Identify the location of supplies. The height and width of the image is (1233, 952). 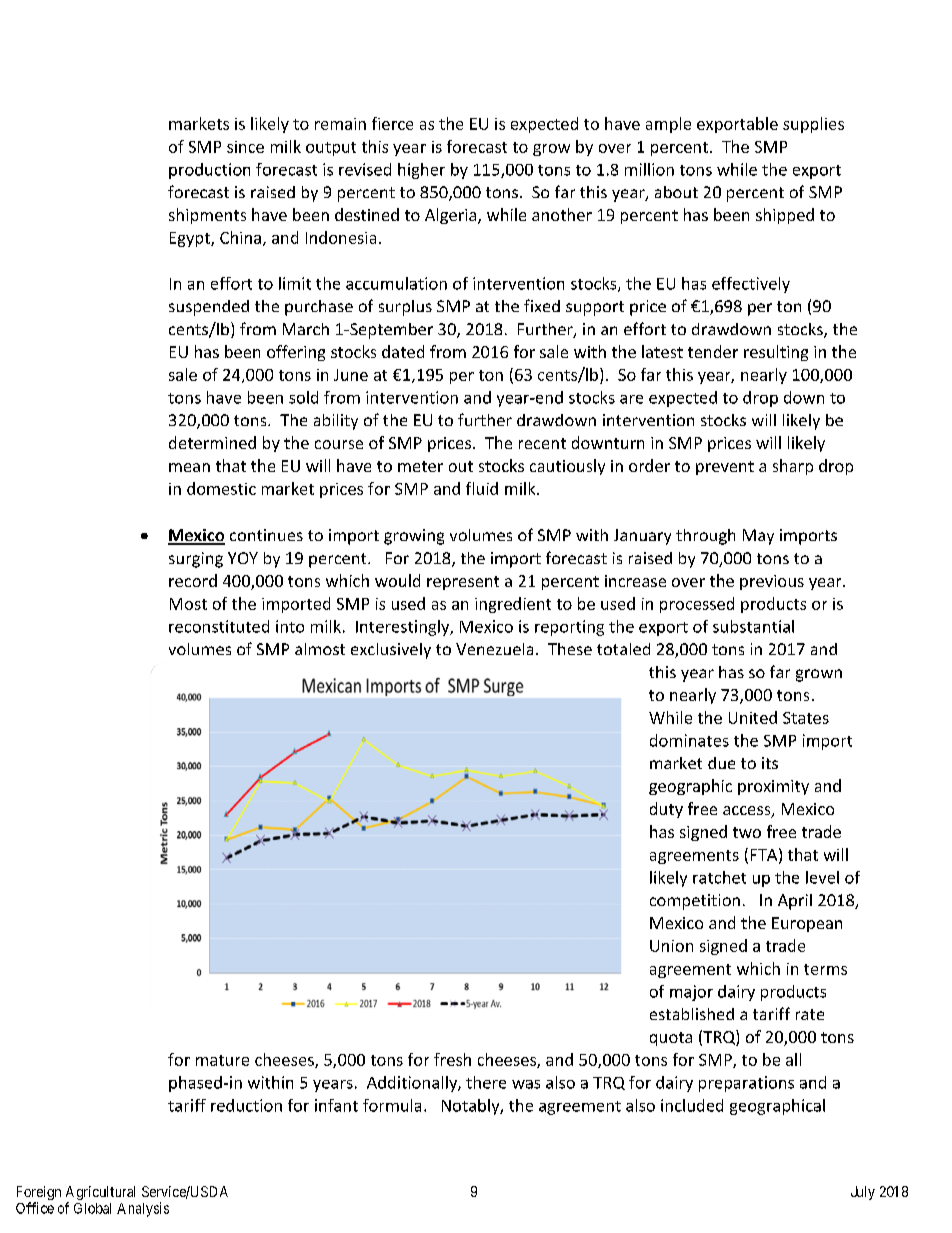
(813, 125).
